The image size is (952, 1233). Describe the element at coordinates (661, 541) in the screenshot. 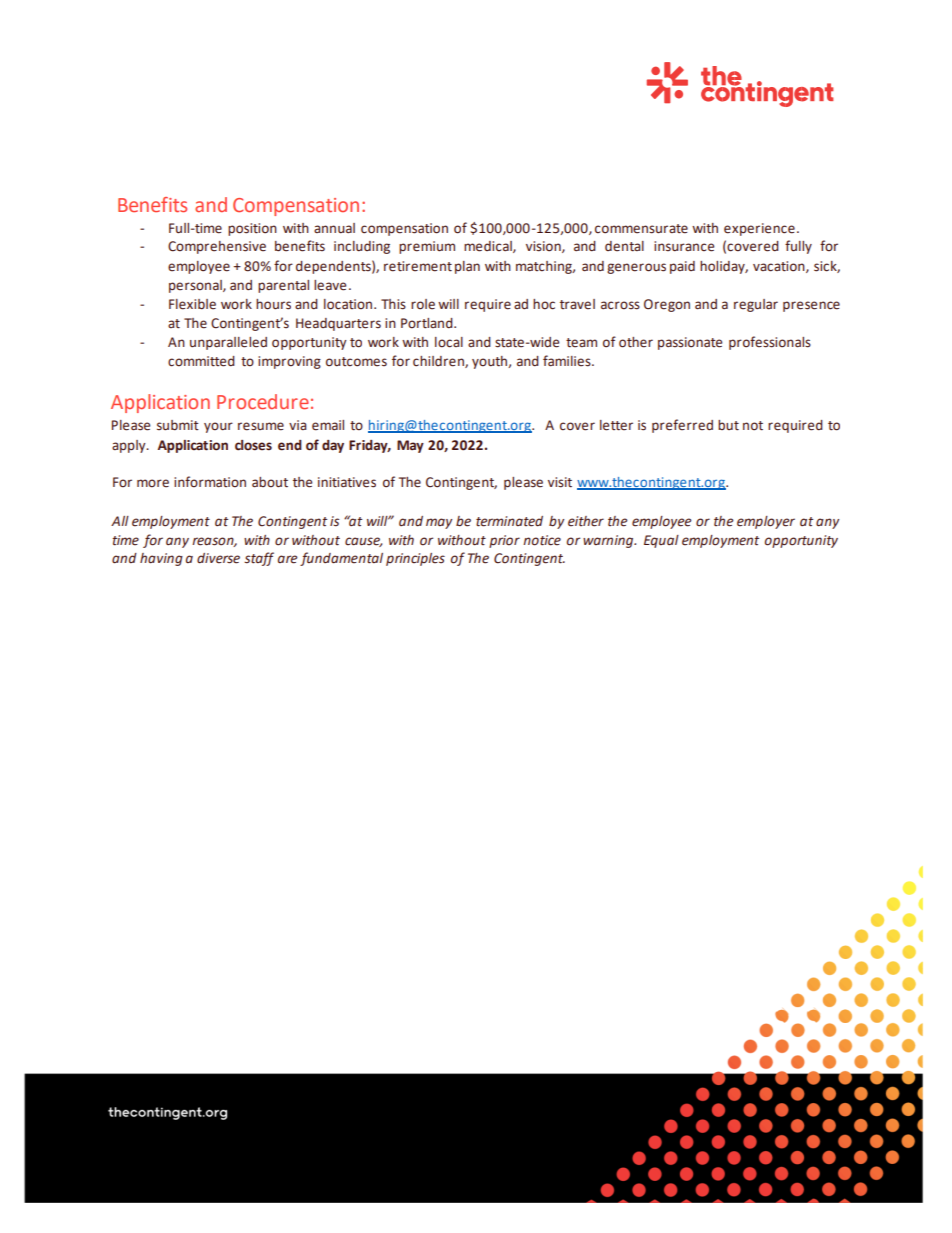

I see `Equal` at that location.
